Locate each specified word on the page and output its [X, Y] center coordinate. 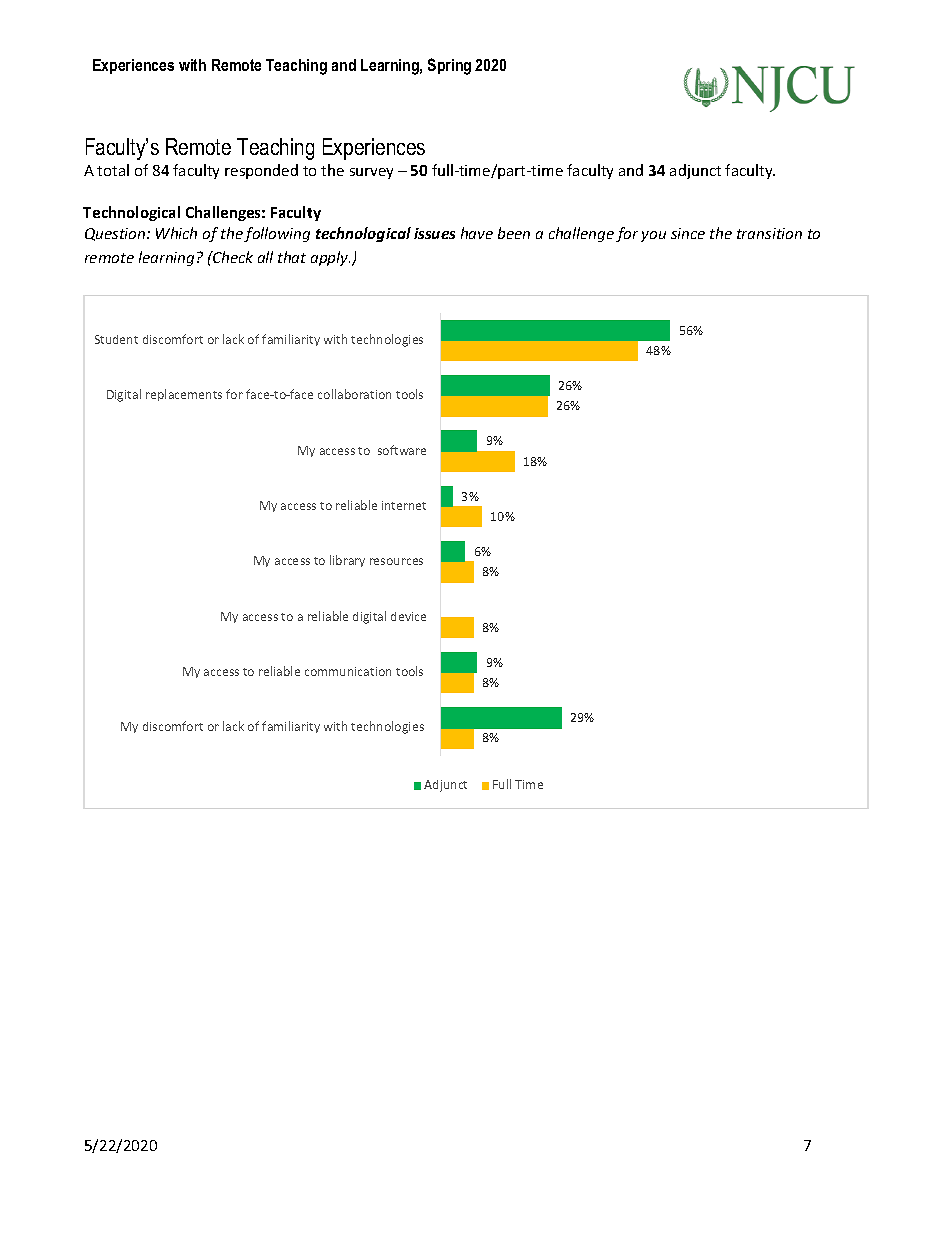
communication [348, 671]
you [653, 236]
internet [404, 505]
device [408, 616]
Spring [449, 66]
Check [232, 257]
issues [434, 233]
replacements [184, 395]
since [688, 233]
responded [261, 171]
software [402, 450]
